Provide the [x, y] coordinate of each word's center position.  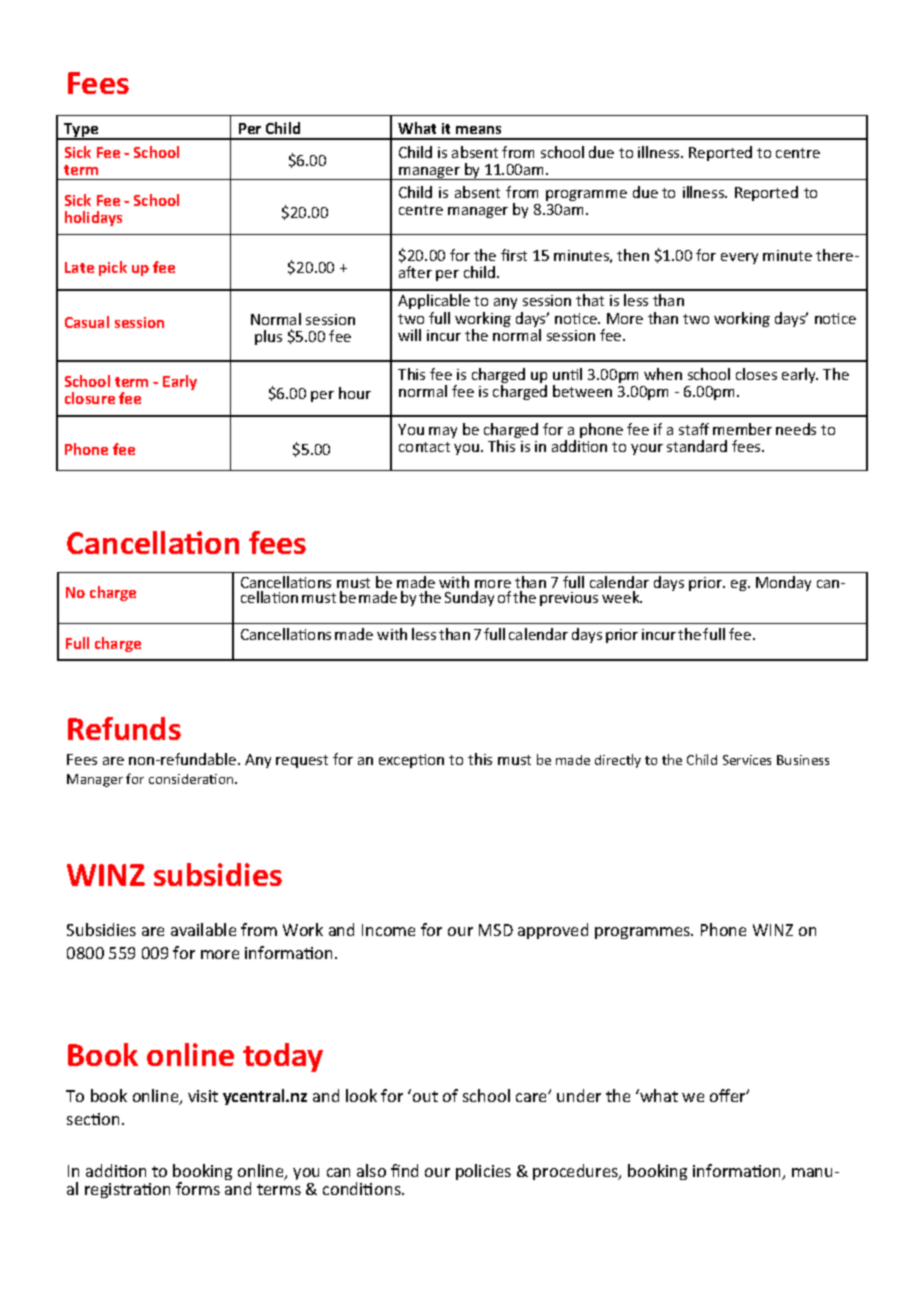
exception [411, 761]
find [404, 1170]
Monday [783, 583]
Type [81, 131]
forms [198, 1188]
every [739, 258]
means [478, 130]
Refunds [124, 728]
